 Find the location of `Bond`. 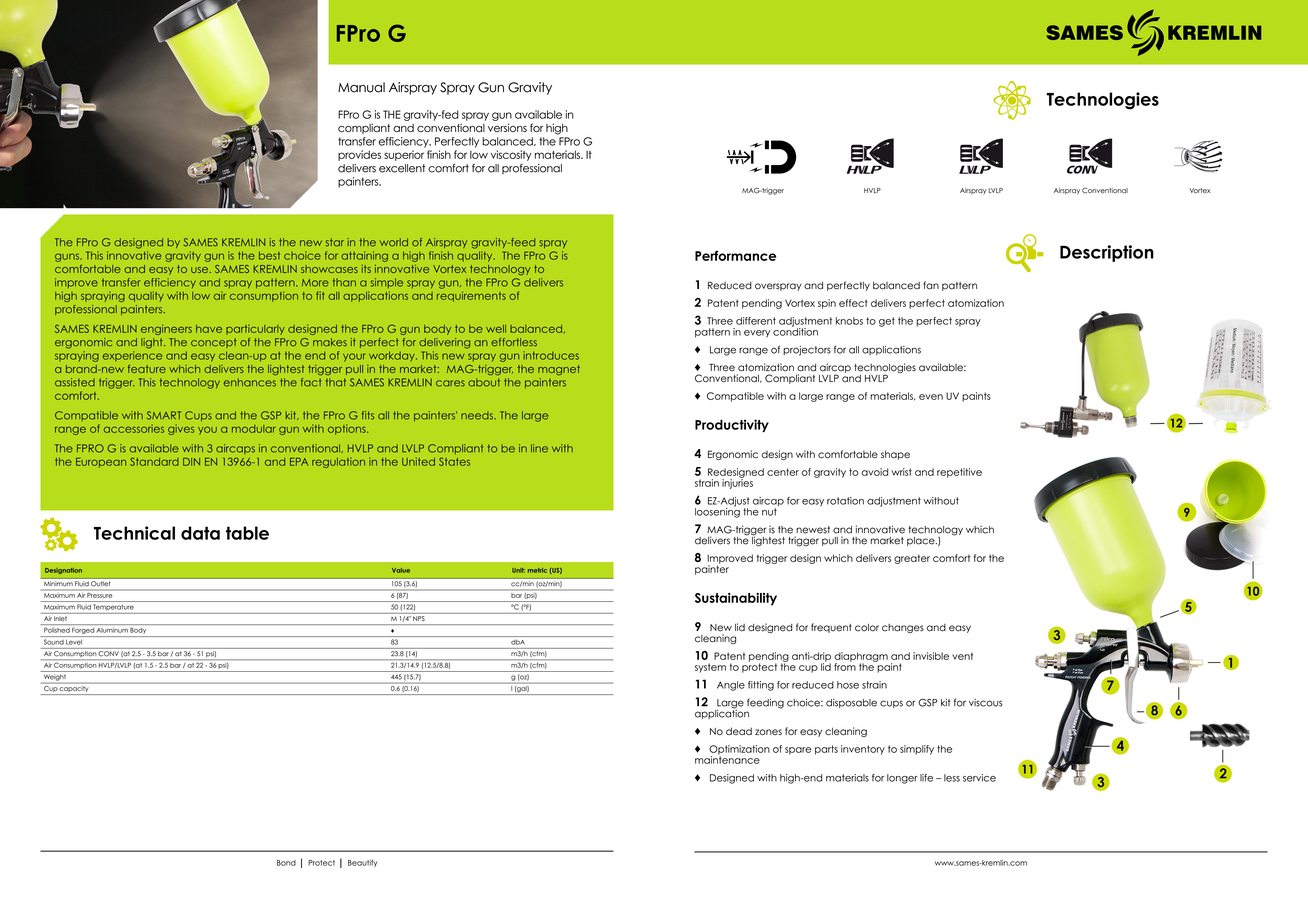

Bond is located at coordinates (286, 863).
